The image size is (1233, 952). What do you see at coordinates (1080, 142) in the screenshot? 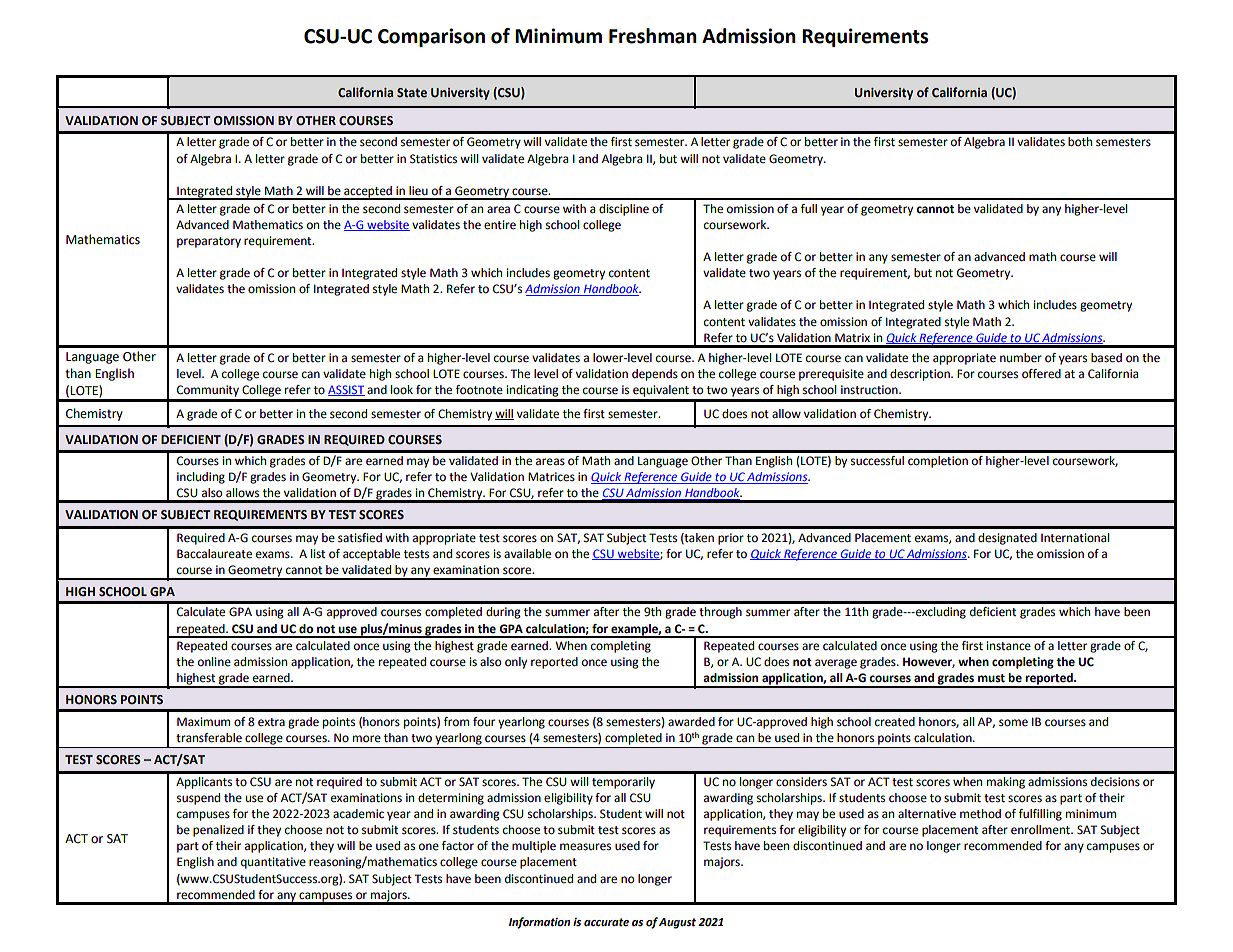
I see `both` at bounding box center [1080, 142].
